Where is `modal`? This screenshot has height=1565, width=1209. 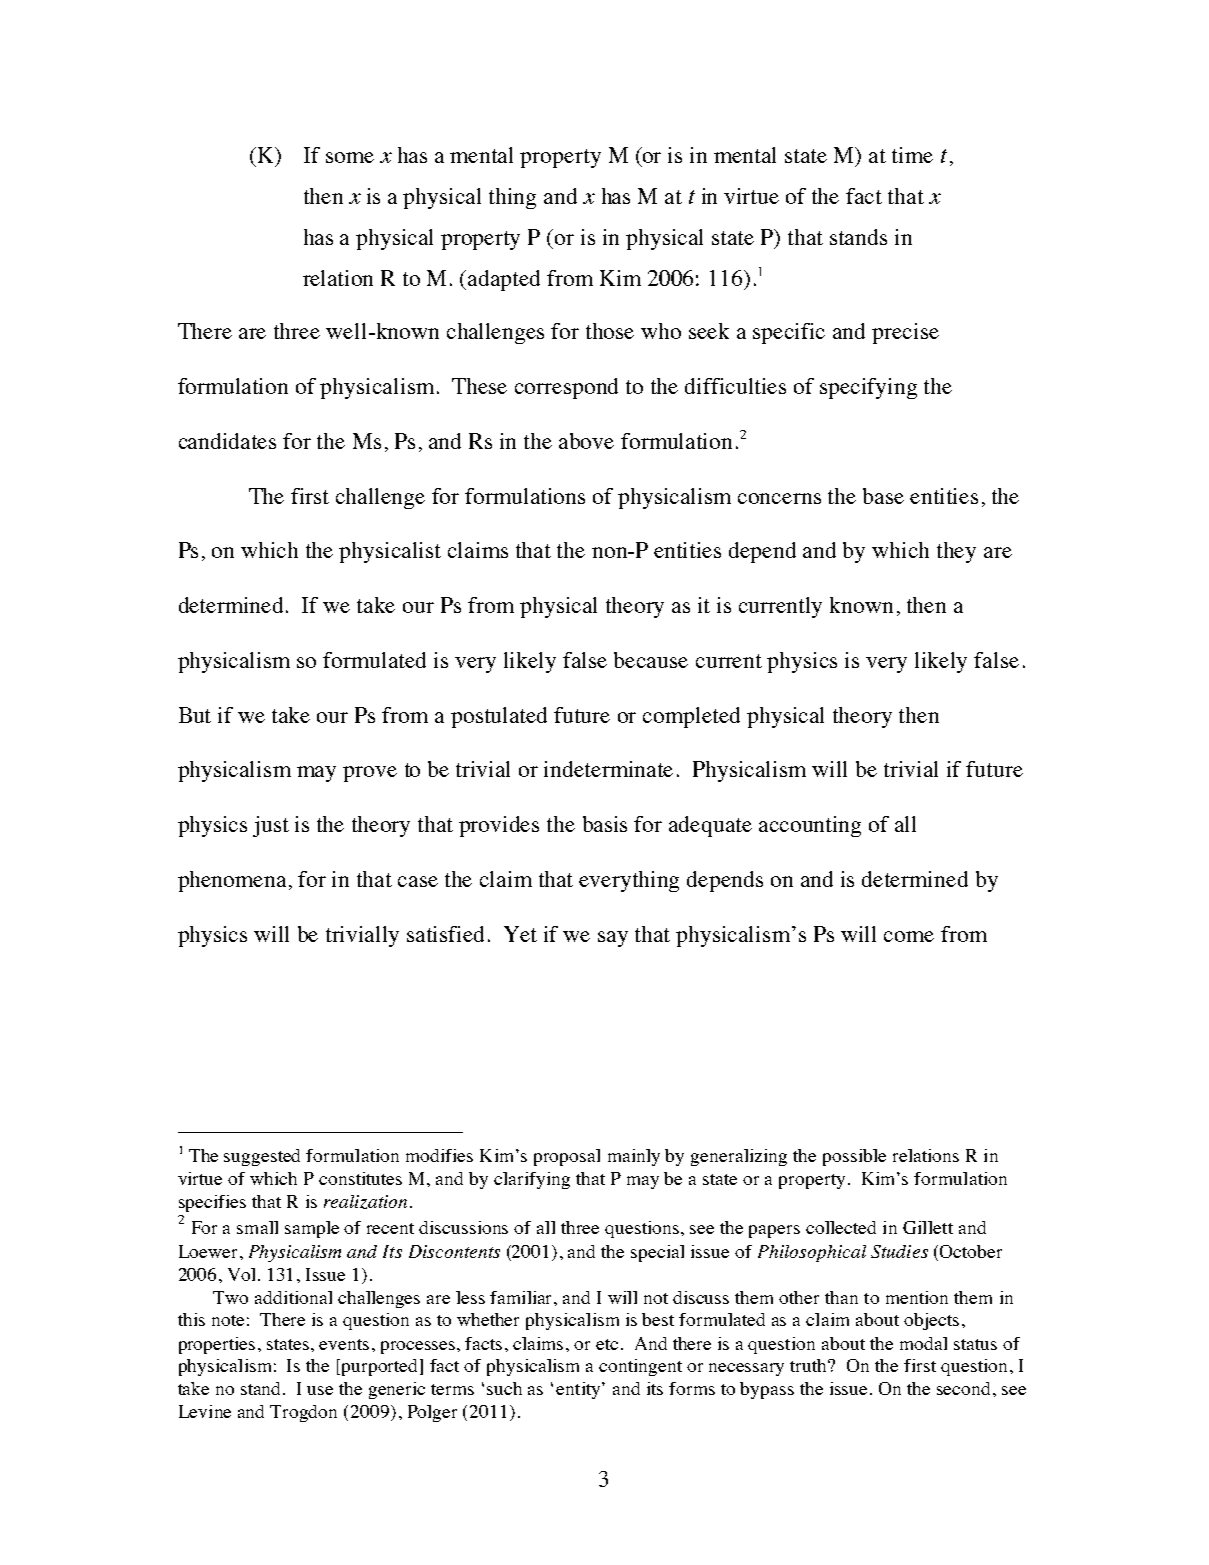 modal is located at coordinates (923, 1343).
